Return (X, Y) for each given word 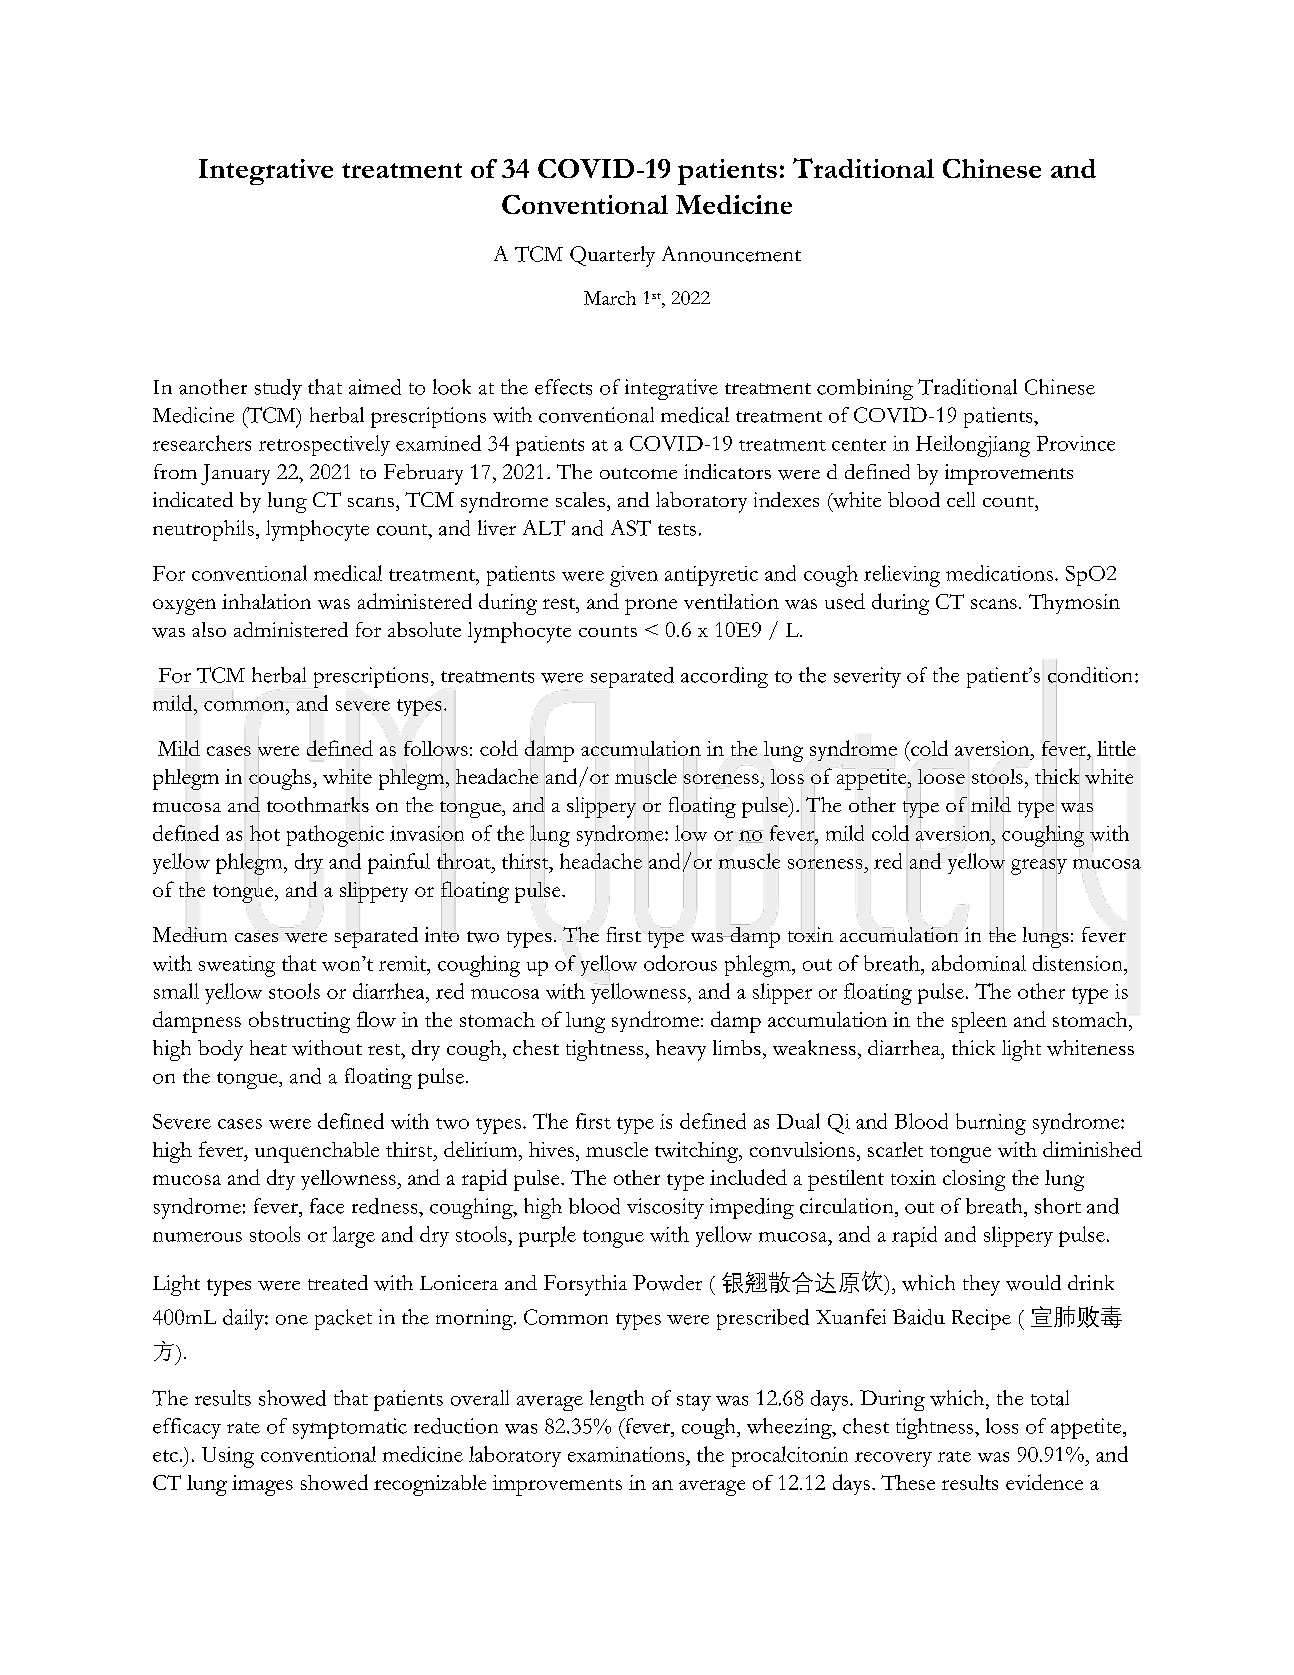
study (278, 389)
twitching (697, 1152)
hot (265, 833)
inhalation (266, 601)
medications (999, 573)
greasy (1039, 866)
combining (865, 389)
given (634, 576)
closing (974, 1180)
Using (228, 1457)
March (610, 298)
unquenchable (317, 1152)
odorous (680, 963)
